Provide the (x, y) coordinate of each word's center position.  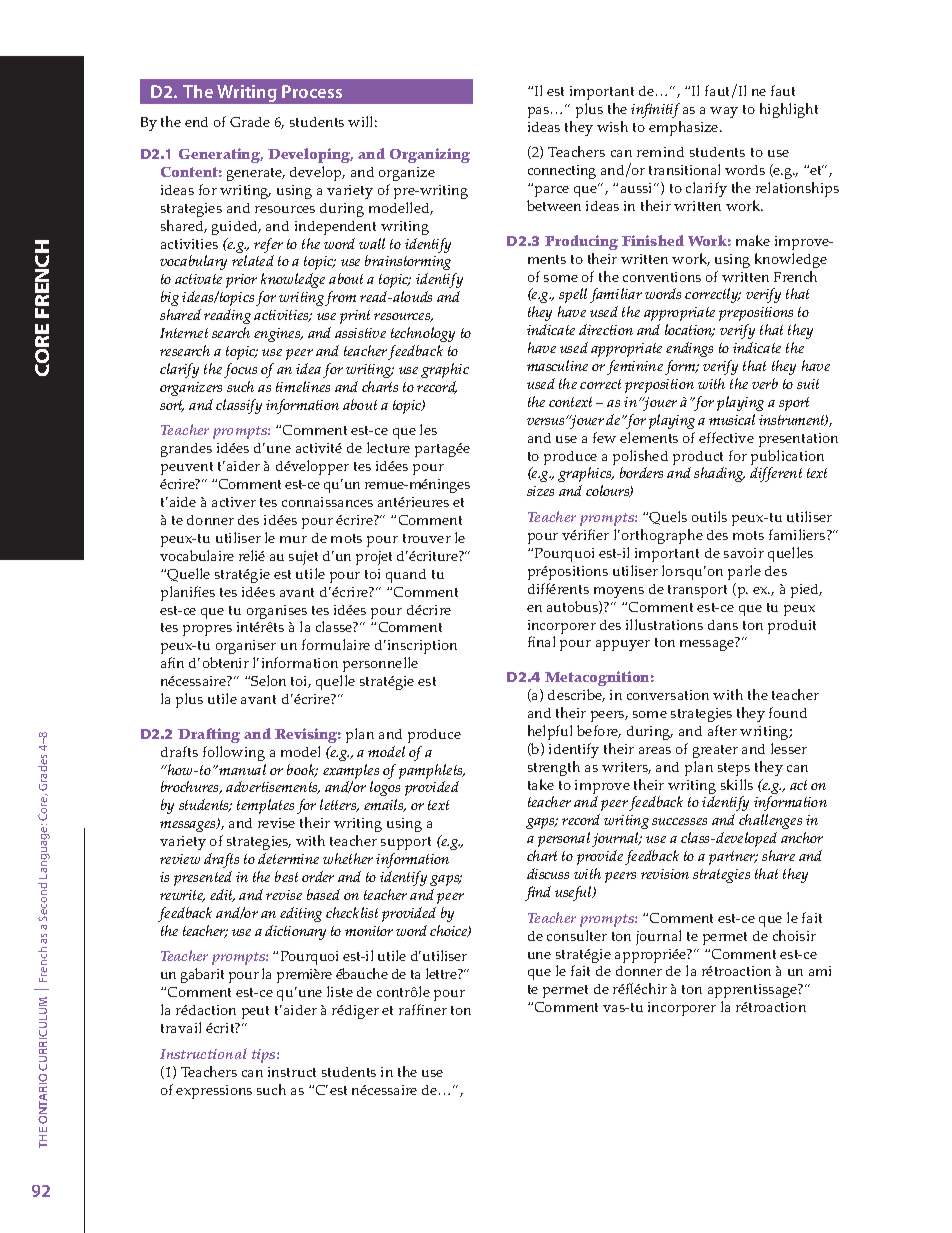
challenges (770, 821)
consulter (577, 935)
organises (277, 613)
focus (240, 370)
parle (744, 572)
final (541, 641)
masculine (557, 365)
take (541, 784)
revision (665, 874)
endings (689, 349)
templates (265, 806)
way (724, 112)
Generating (221, 155)
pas (540, 112)
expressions (214, 1092)
